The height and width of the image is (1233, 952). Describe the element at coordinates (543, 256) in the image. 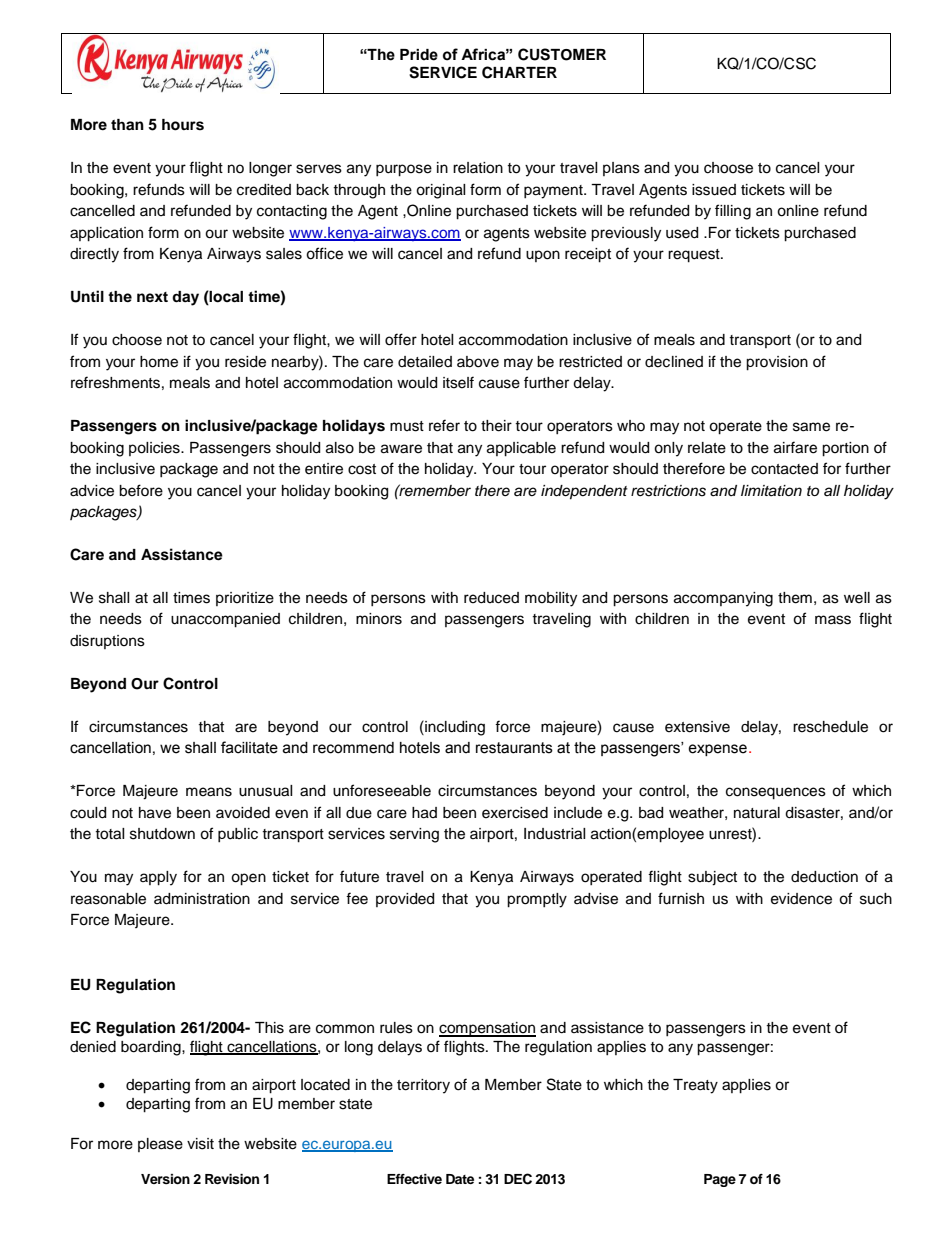

I see `upon` at that location.
